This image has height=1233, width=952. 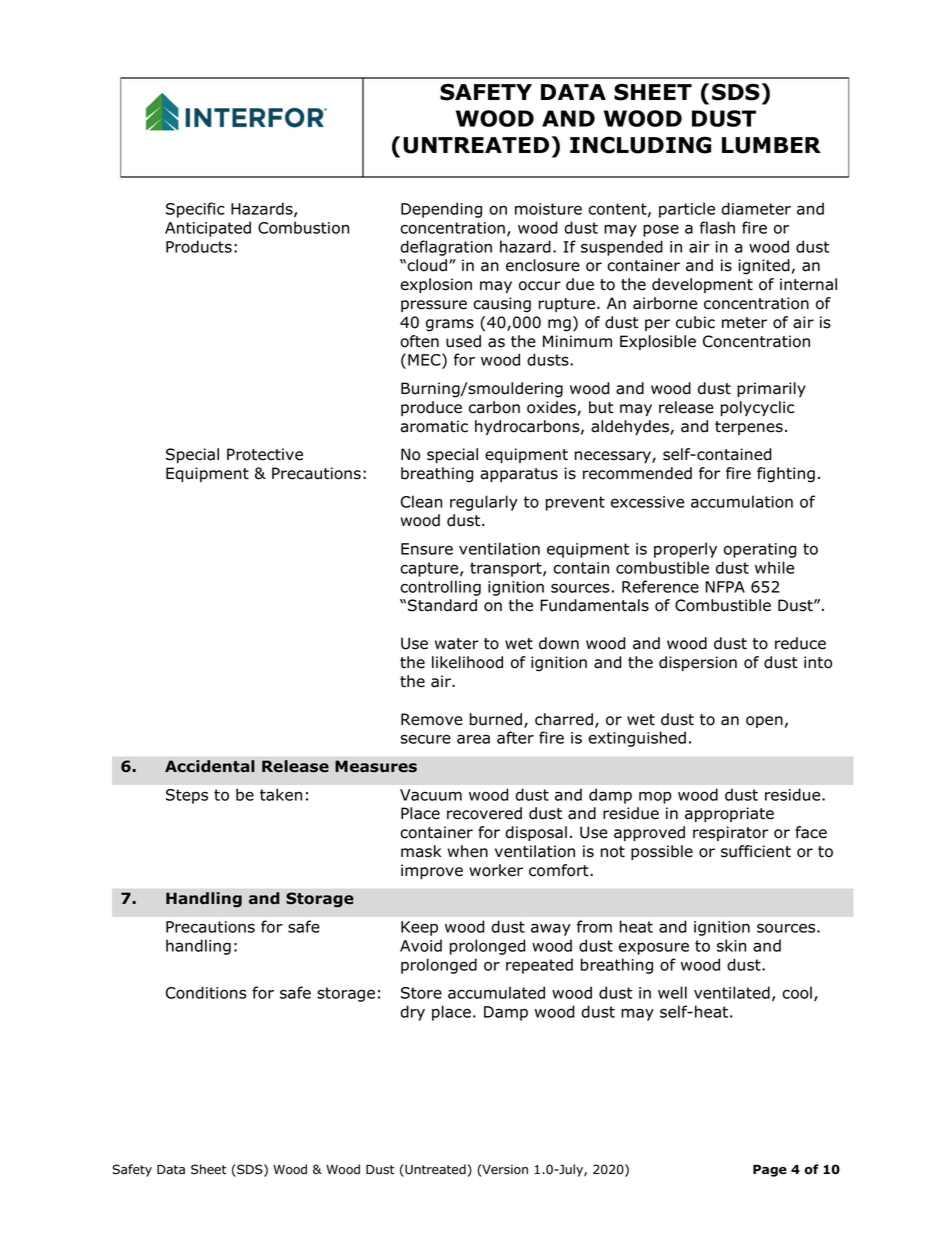 I want to click on dispersion, so click(x=698, y=663).
